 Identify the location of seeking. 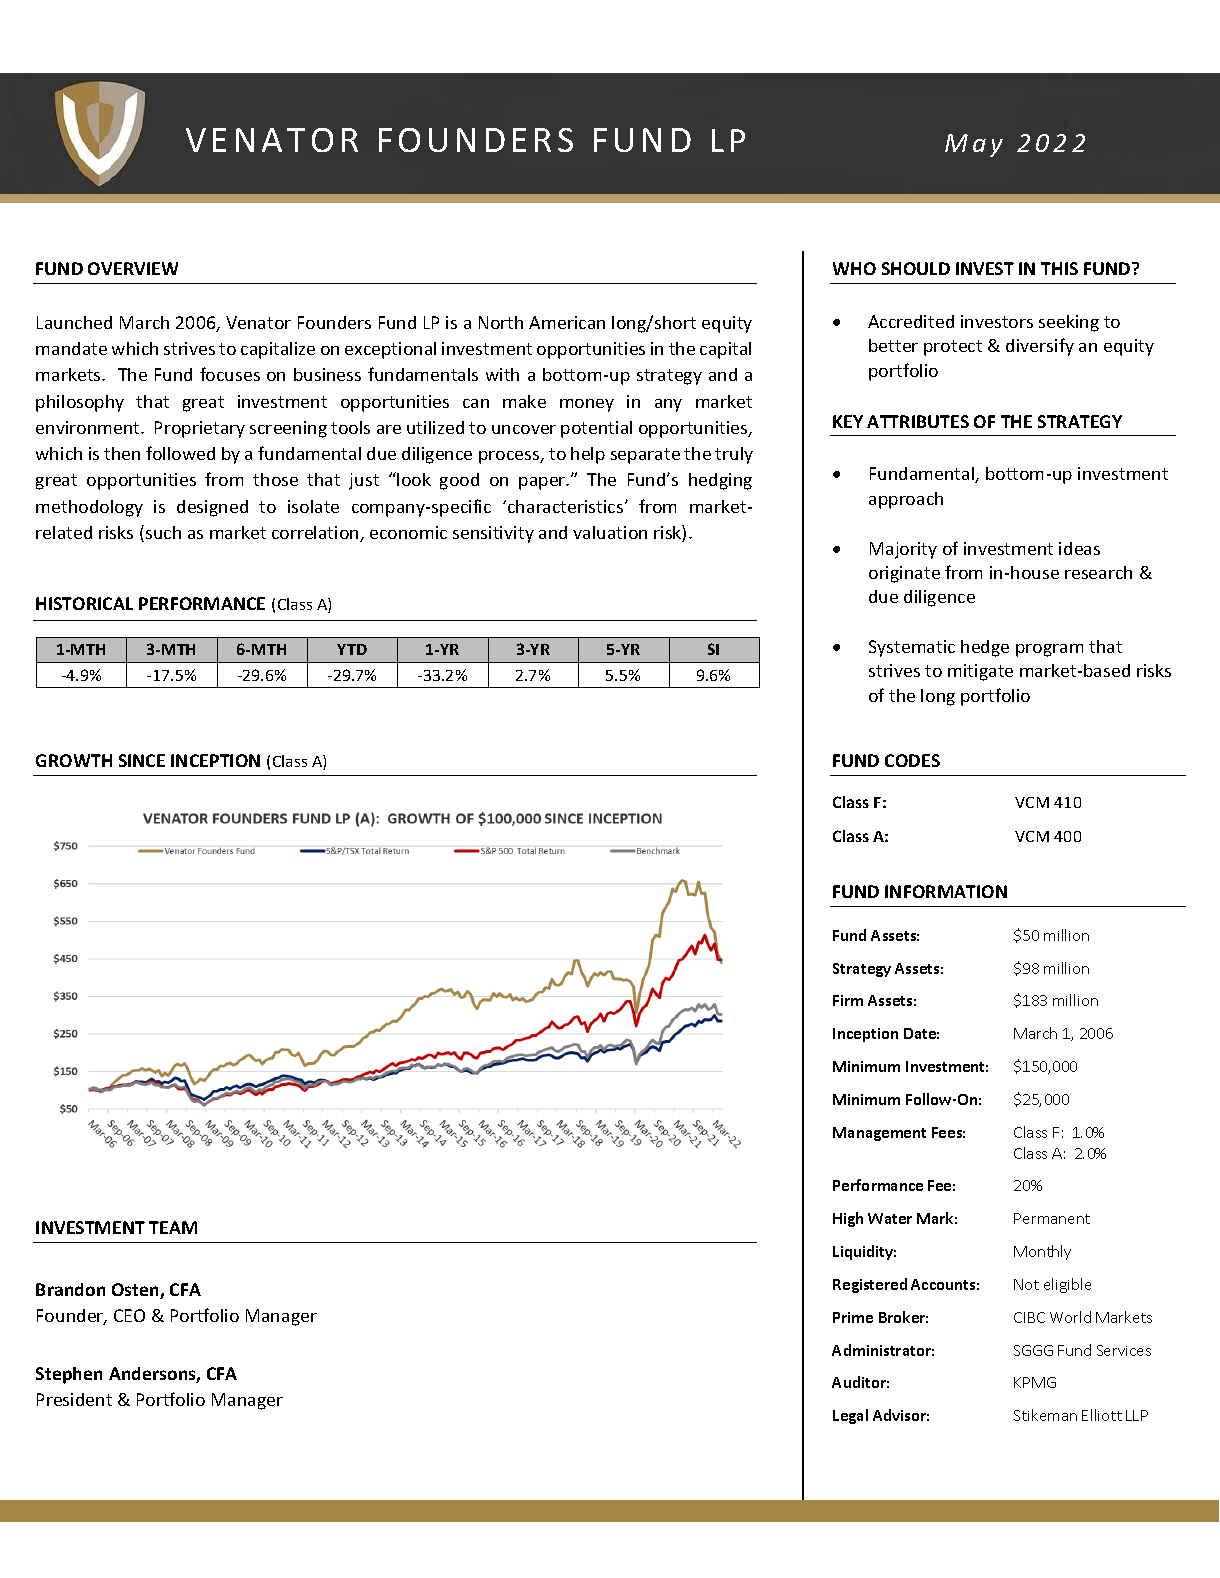
(1069, 323).
